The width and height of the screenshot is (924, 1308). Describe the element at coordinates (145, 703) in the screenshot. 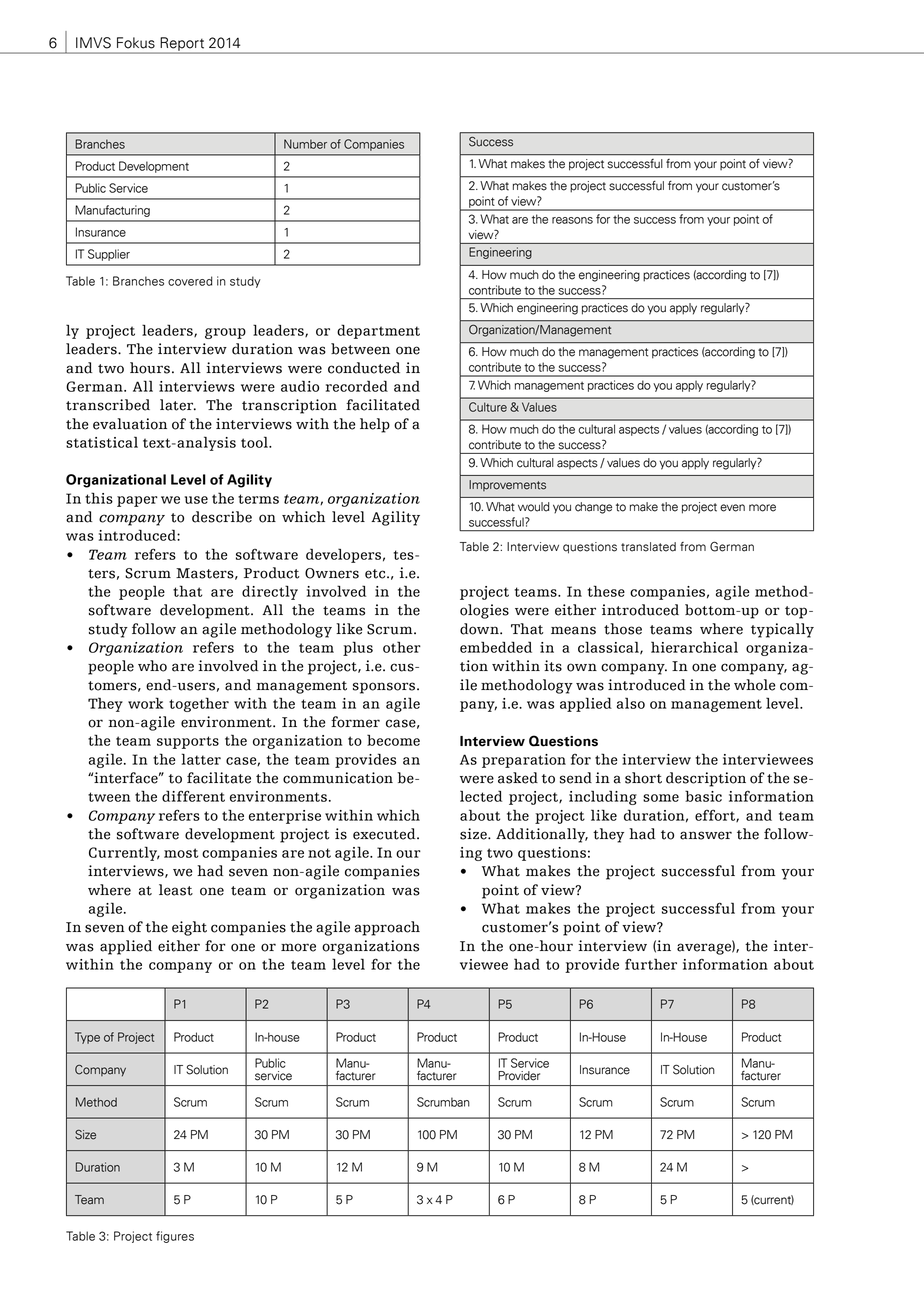

I see `work` at that location.
